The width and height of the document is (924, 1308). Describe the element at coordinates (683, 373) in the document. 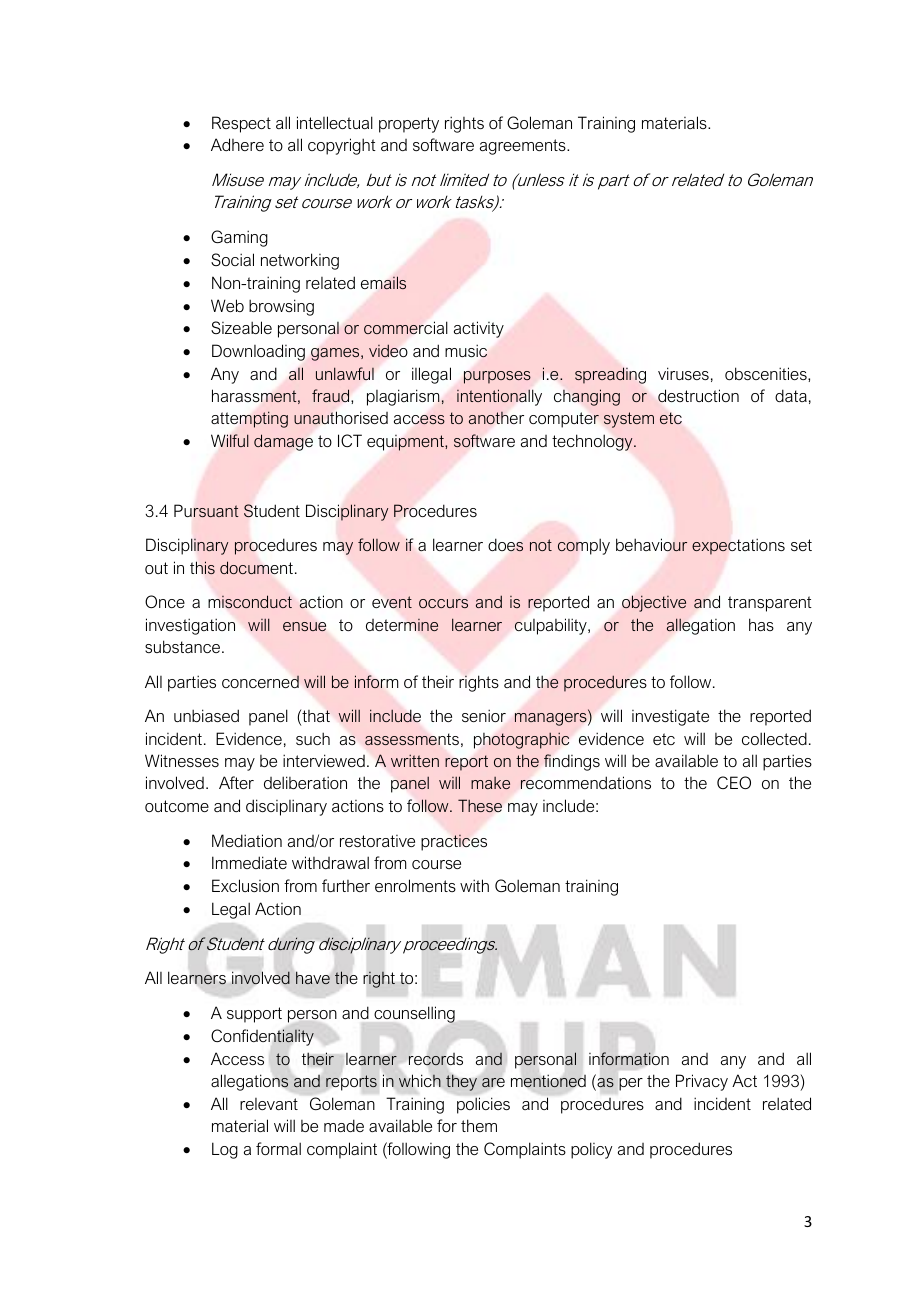

I see `viruses` at that location.
